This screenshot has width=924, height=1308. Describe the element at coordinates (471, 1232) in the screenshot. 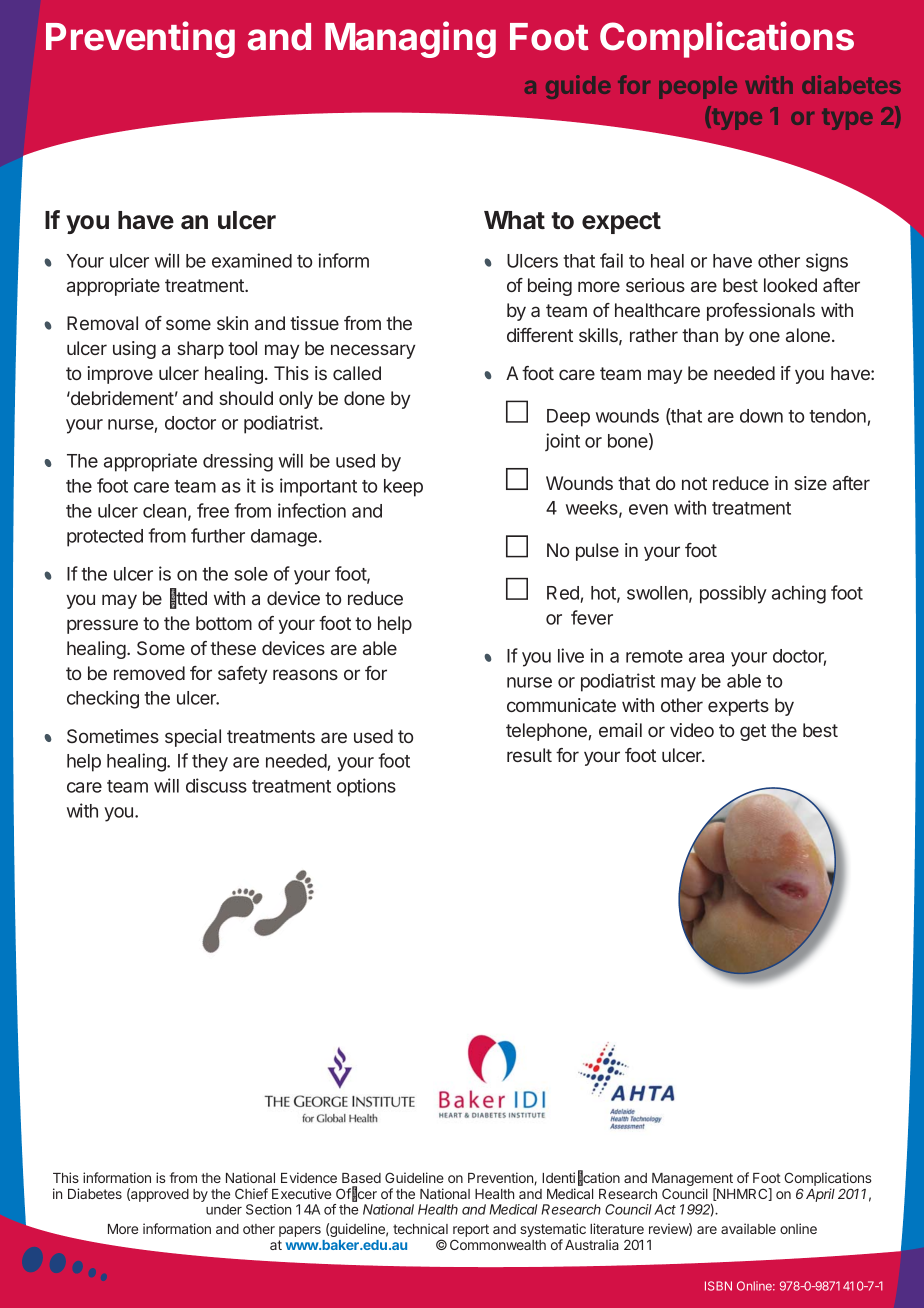

I see `report` at that location.
